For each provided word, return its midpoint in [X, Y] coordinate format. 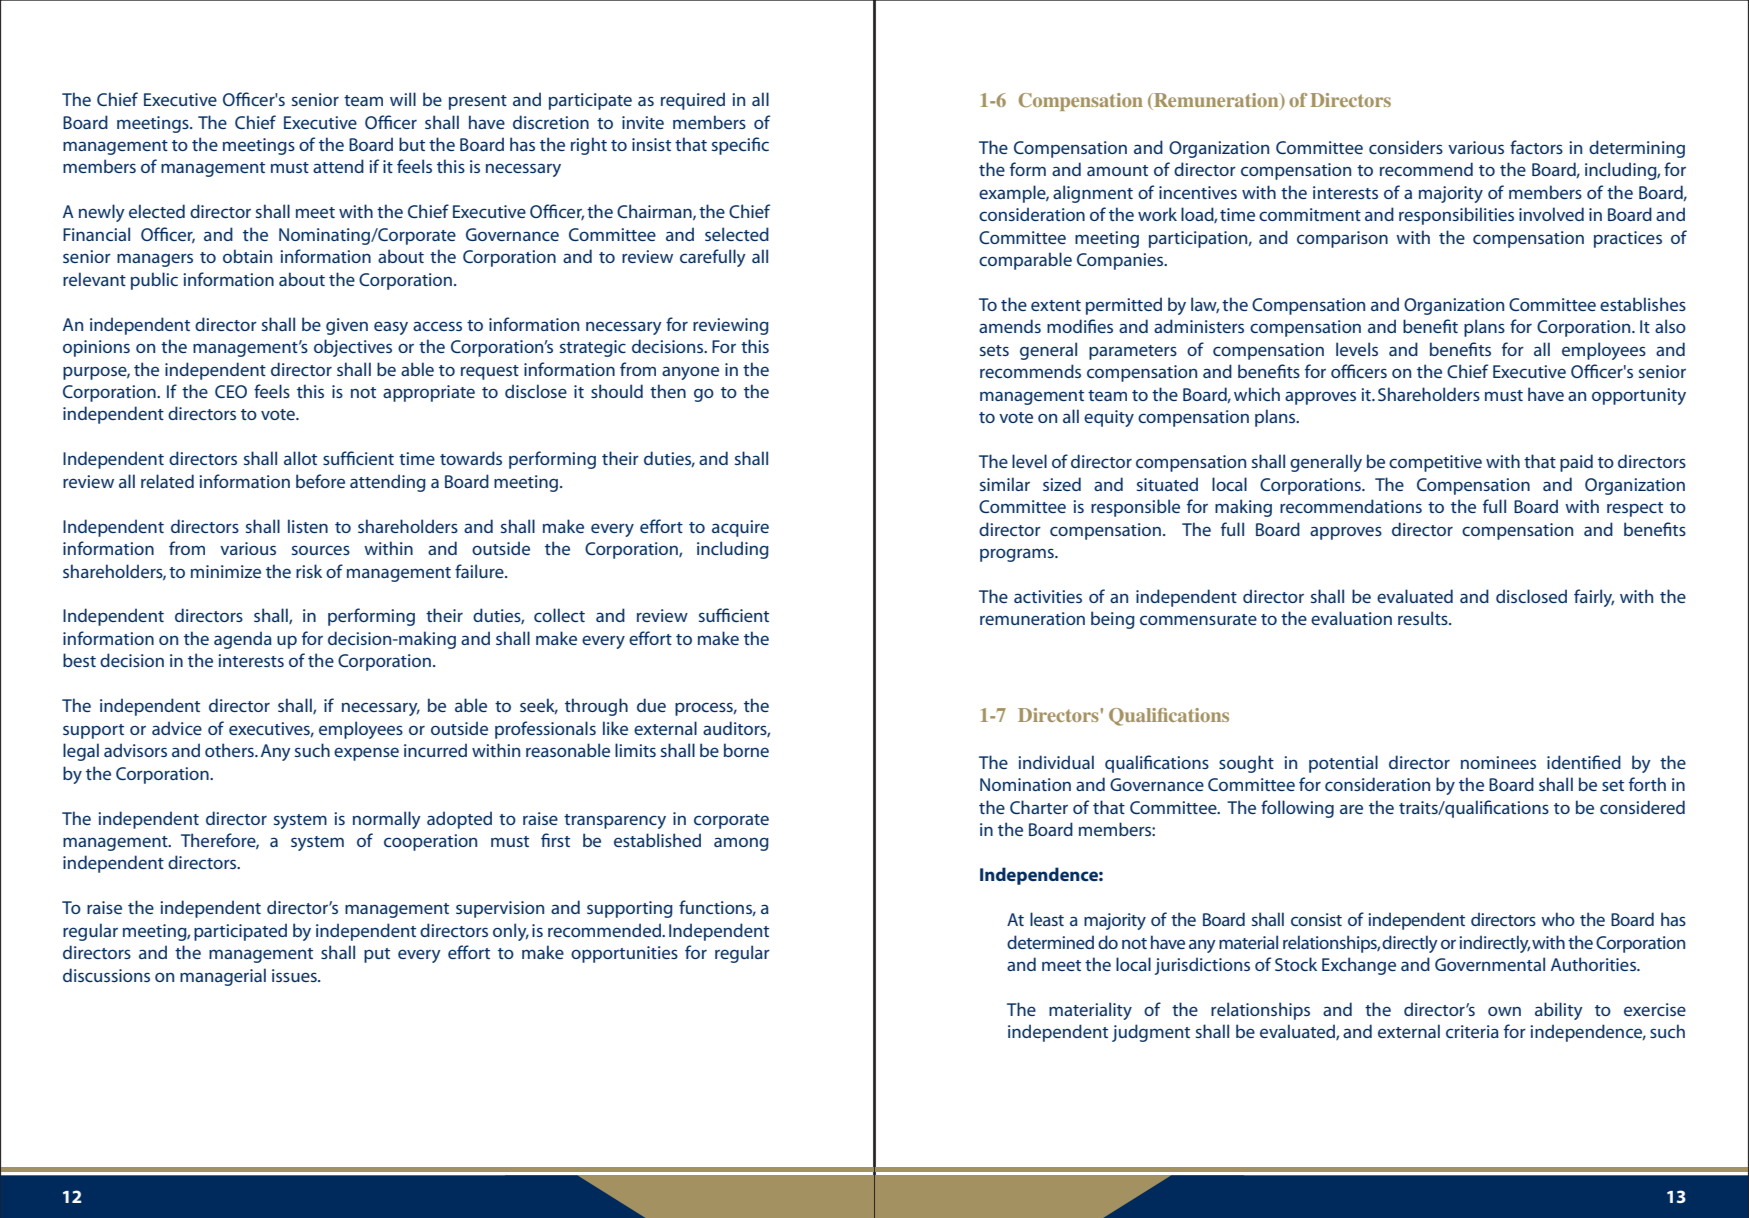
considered [1642, 807]
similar [1005, 484]
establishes [1643, 304]
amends [1010, 326]
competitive [1435, 463]
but [412, 144]
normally [387, 820]
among [741, 844]
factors [1536, 147]
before [320, 481]
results [1424, 618]
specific [740, 146]
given [347, 326]
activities [1048, 596]
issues [295, 975]
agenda [243, 640]
